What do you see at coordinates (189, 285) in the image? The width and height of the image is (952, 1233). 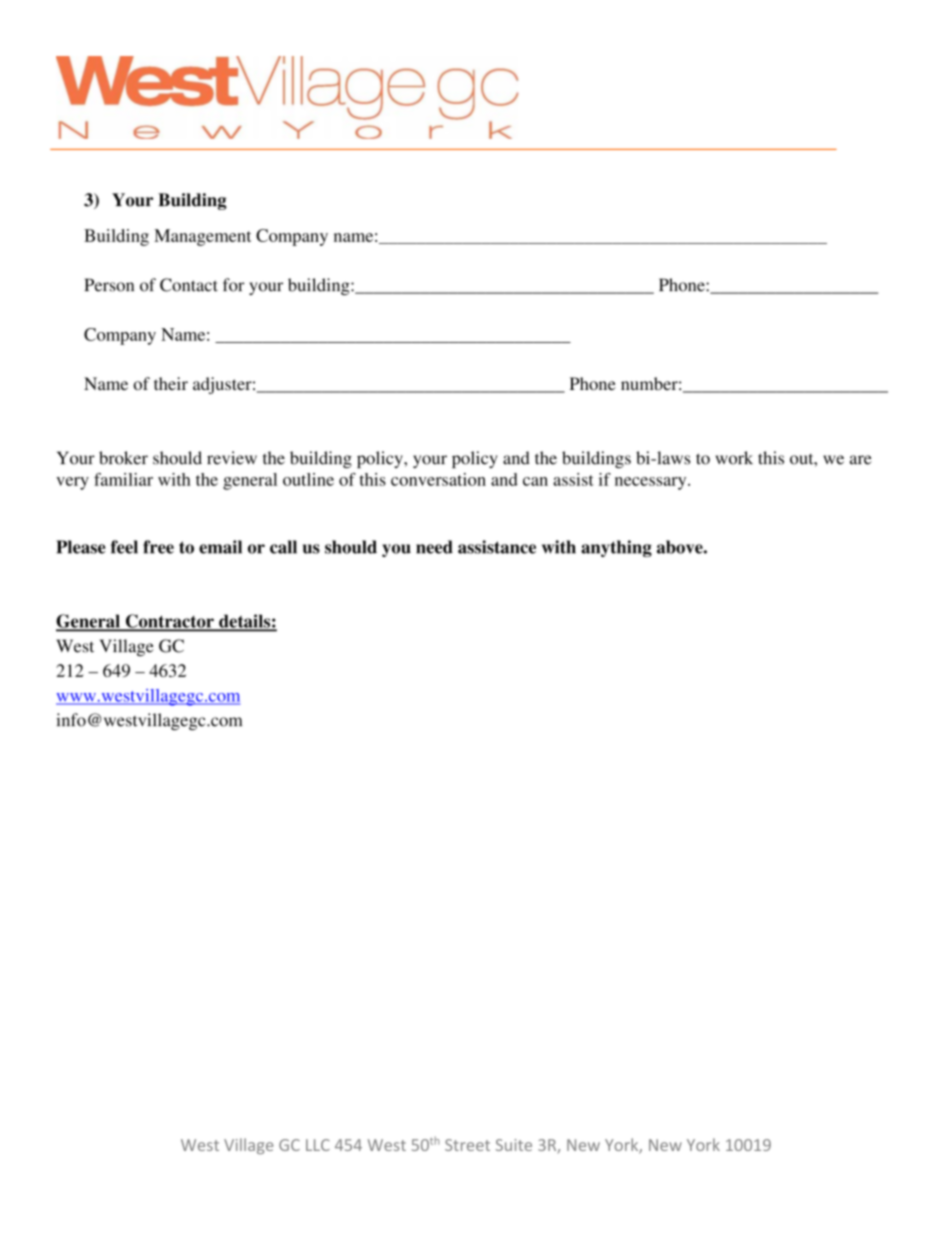 I see `Contact` at bounding box center [189, 285].
